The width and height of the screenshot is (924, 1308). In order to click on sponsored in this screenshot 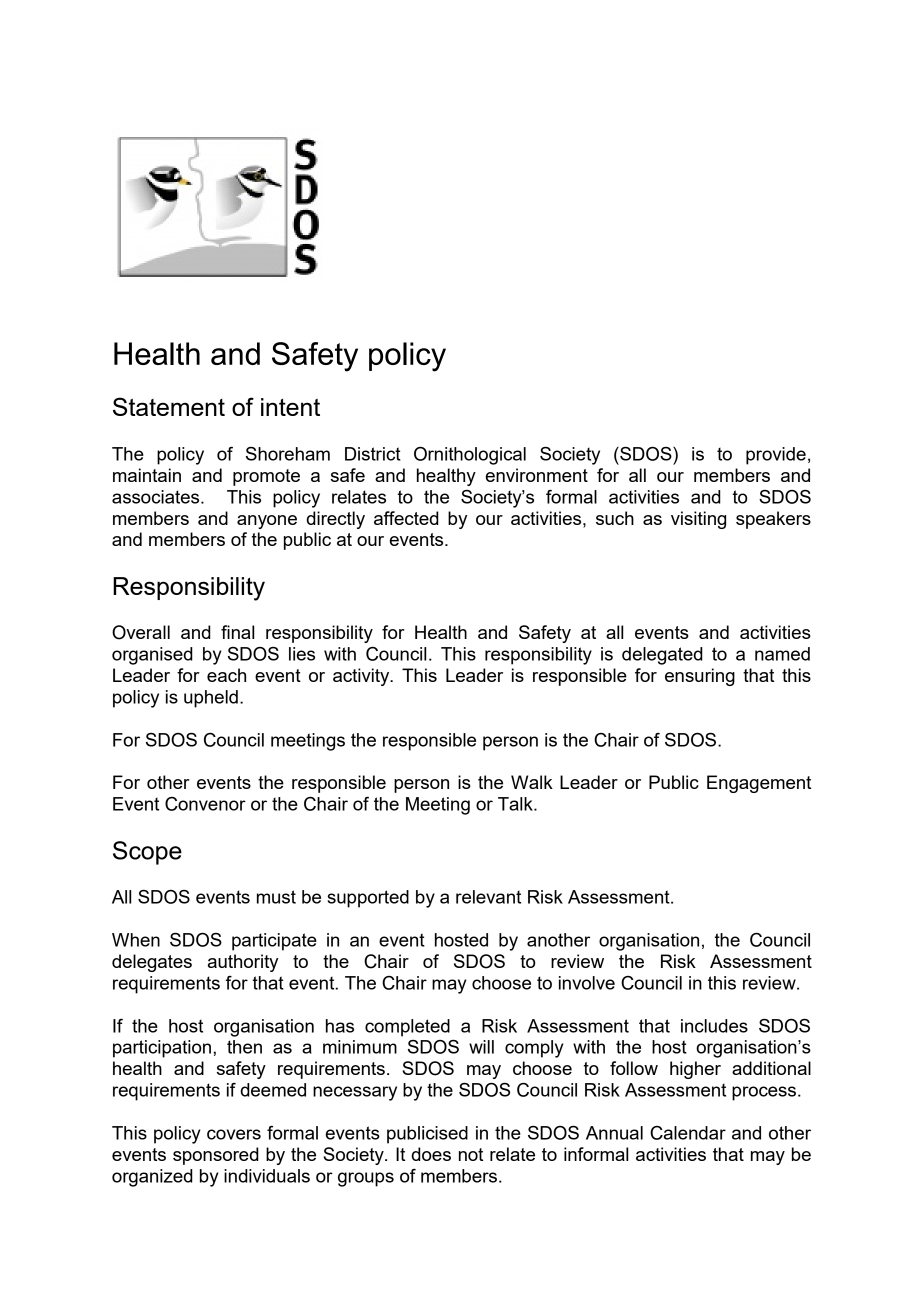, I will do `click(216, 1156)`.
